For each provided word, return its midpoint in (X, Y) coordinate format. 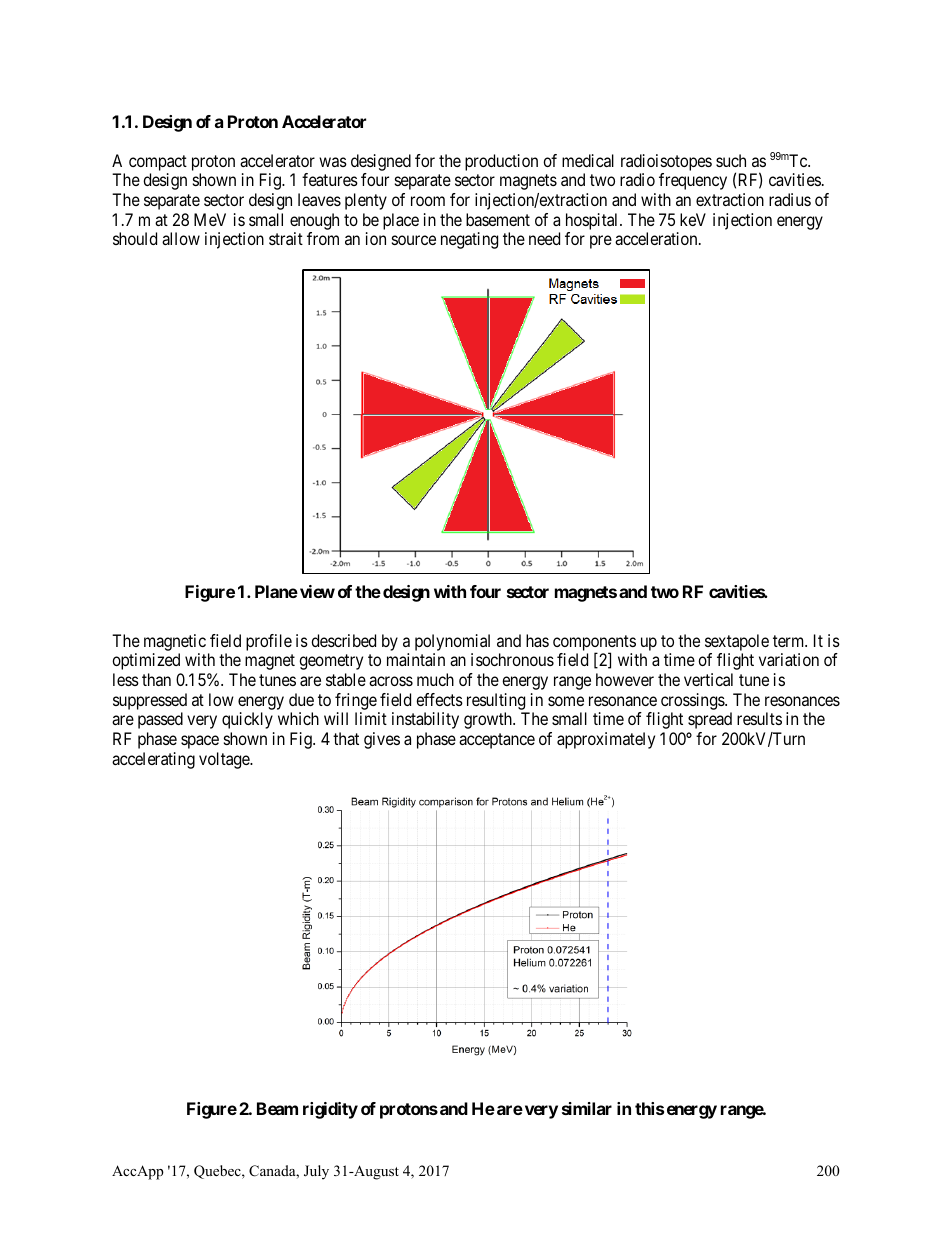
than (156, 679)
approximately (606, 740)
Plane (276, 591)
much (435, 679)
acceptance (497, 741)
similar (587, 1108)
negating (469, 240)
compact (158, 163)
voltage (225, 760)
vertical (708, 679)
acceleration (657, 238)
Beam (277, 1108)
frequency (693, 181)
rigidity (330, 1110)
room (428, 201)
